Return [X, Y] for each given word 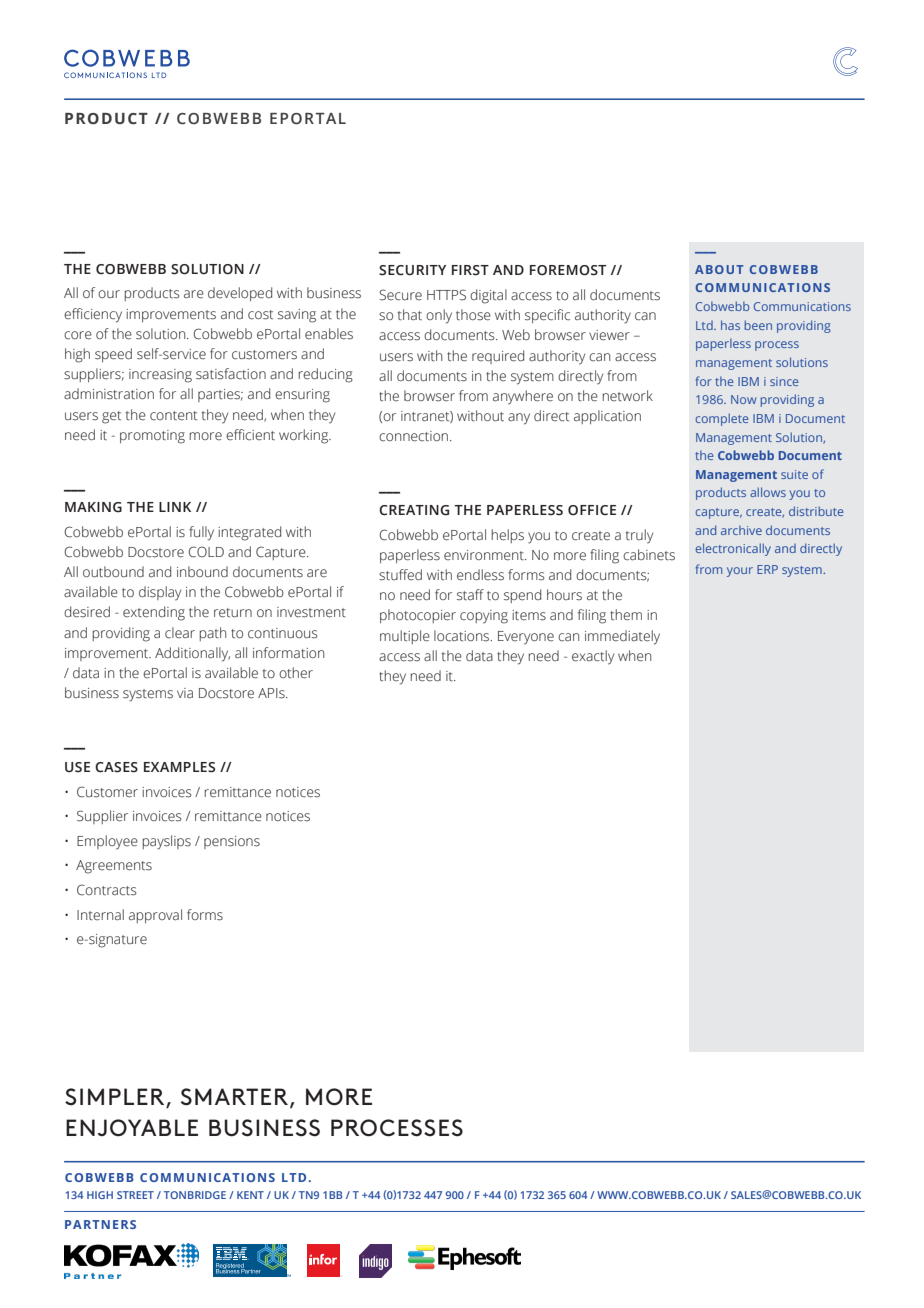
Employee [107, 842]
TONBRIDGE [195, 1195]
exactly [593, 657]
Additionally [192, 654]
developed [240, 294]
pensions [232, 842]
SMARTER [236, 1098]
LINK [175, 507]
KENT [250, 1195]
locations [463, 636]
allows [768, 492]
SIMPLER [116, 1098]
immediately [622, 637]
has [730, 325]
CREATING [414, 510]
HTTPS [446, 295]
